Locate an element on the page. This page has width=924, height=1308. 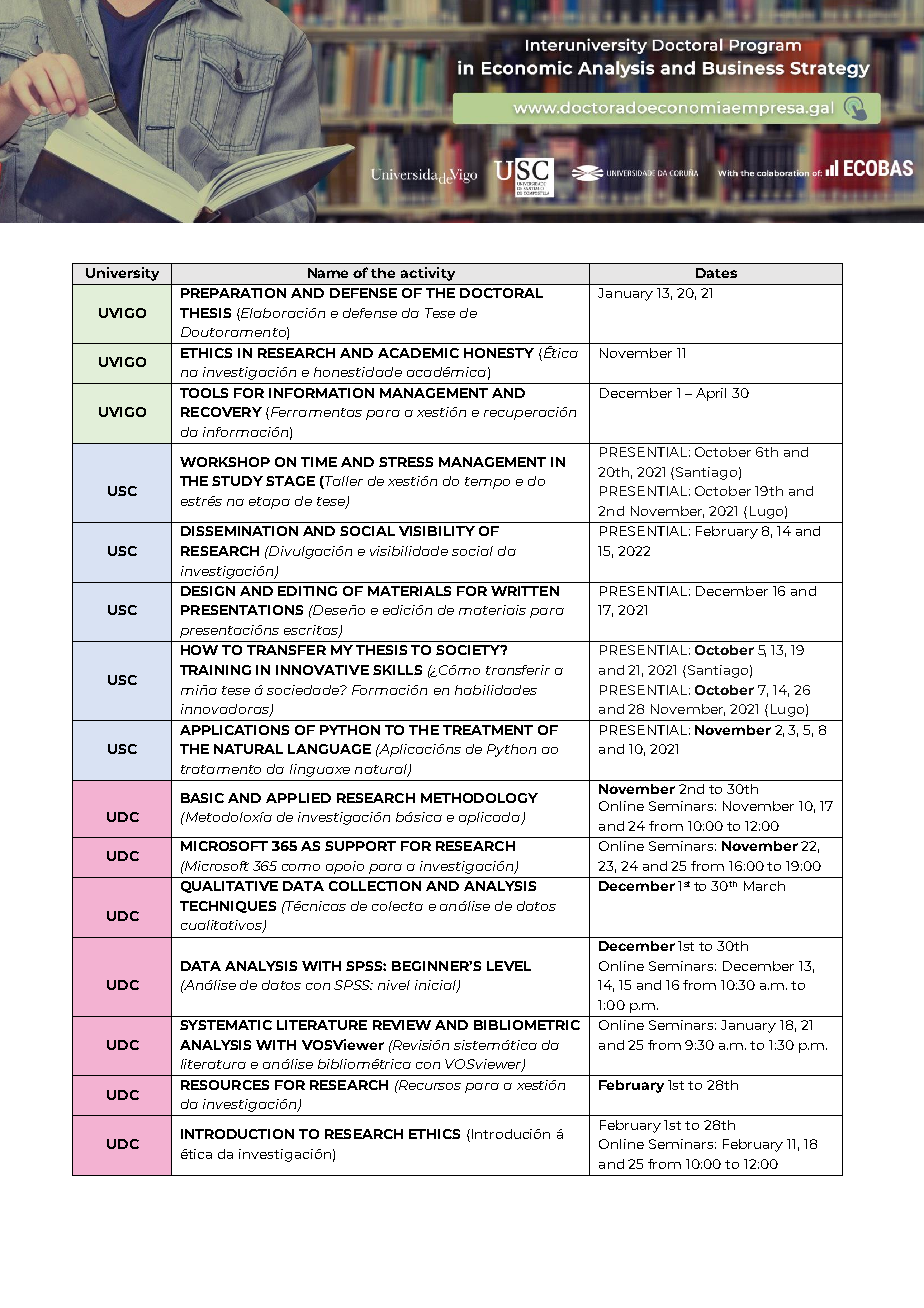
Name is located at coordinates (328, 273).
